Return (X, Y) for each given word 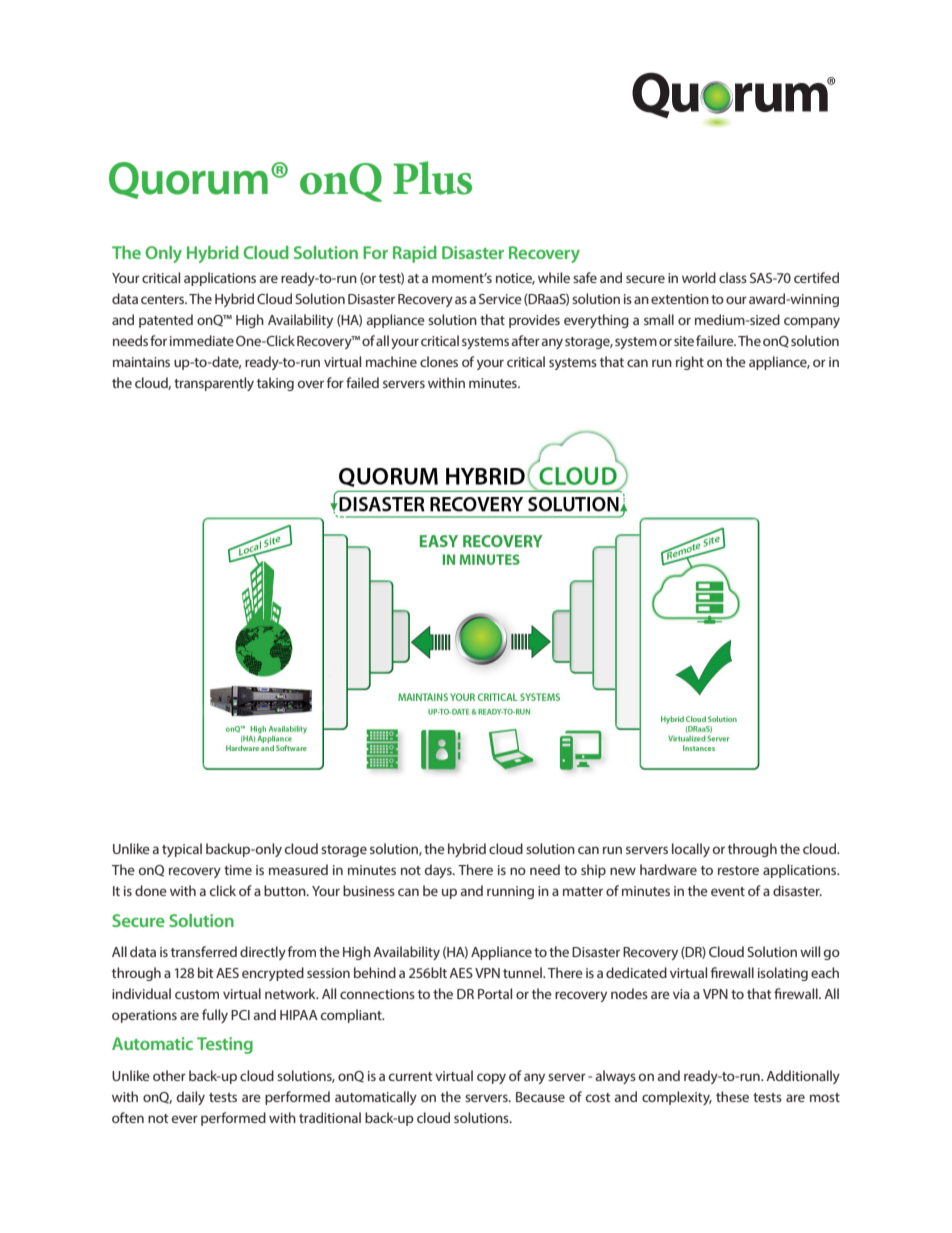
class (733, 277)
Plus (432, 178)
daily (191, 1098)
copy (491, 1078)
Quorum (188, 180)
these (732, 1096)
